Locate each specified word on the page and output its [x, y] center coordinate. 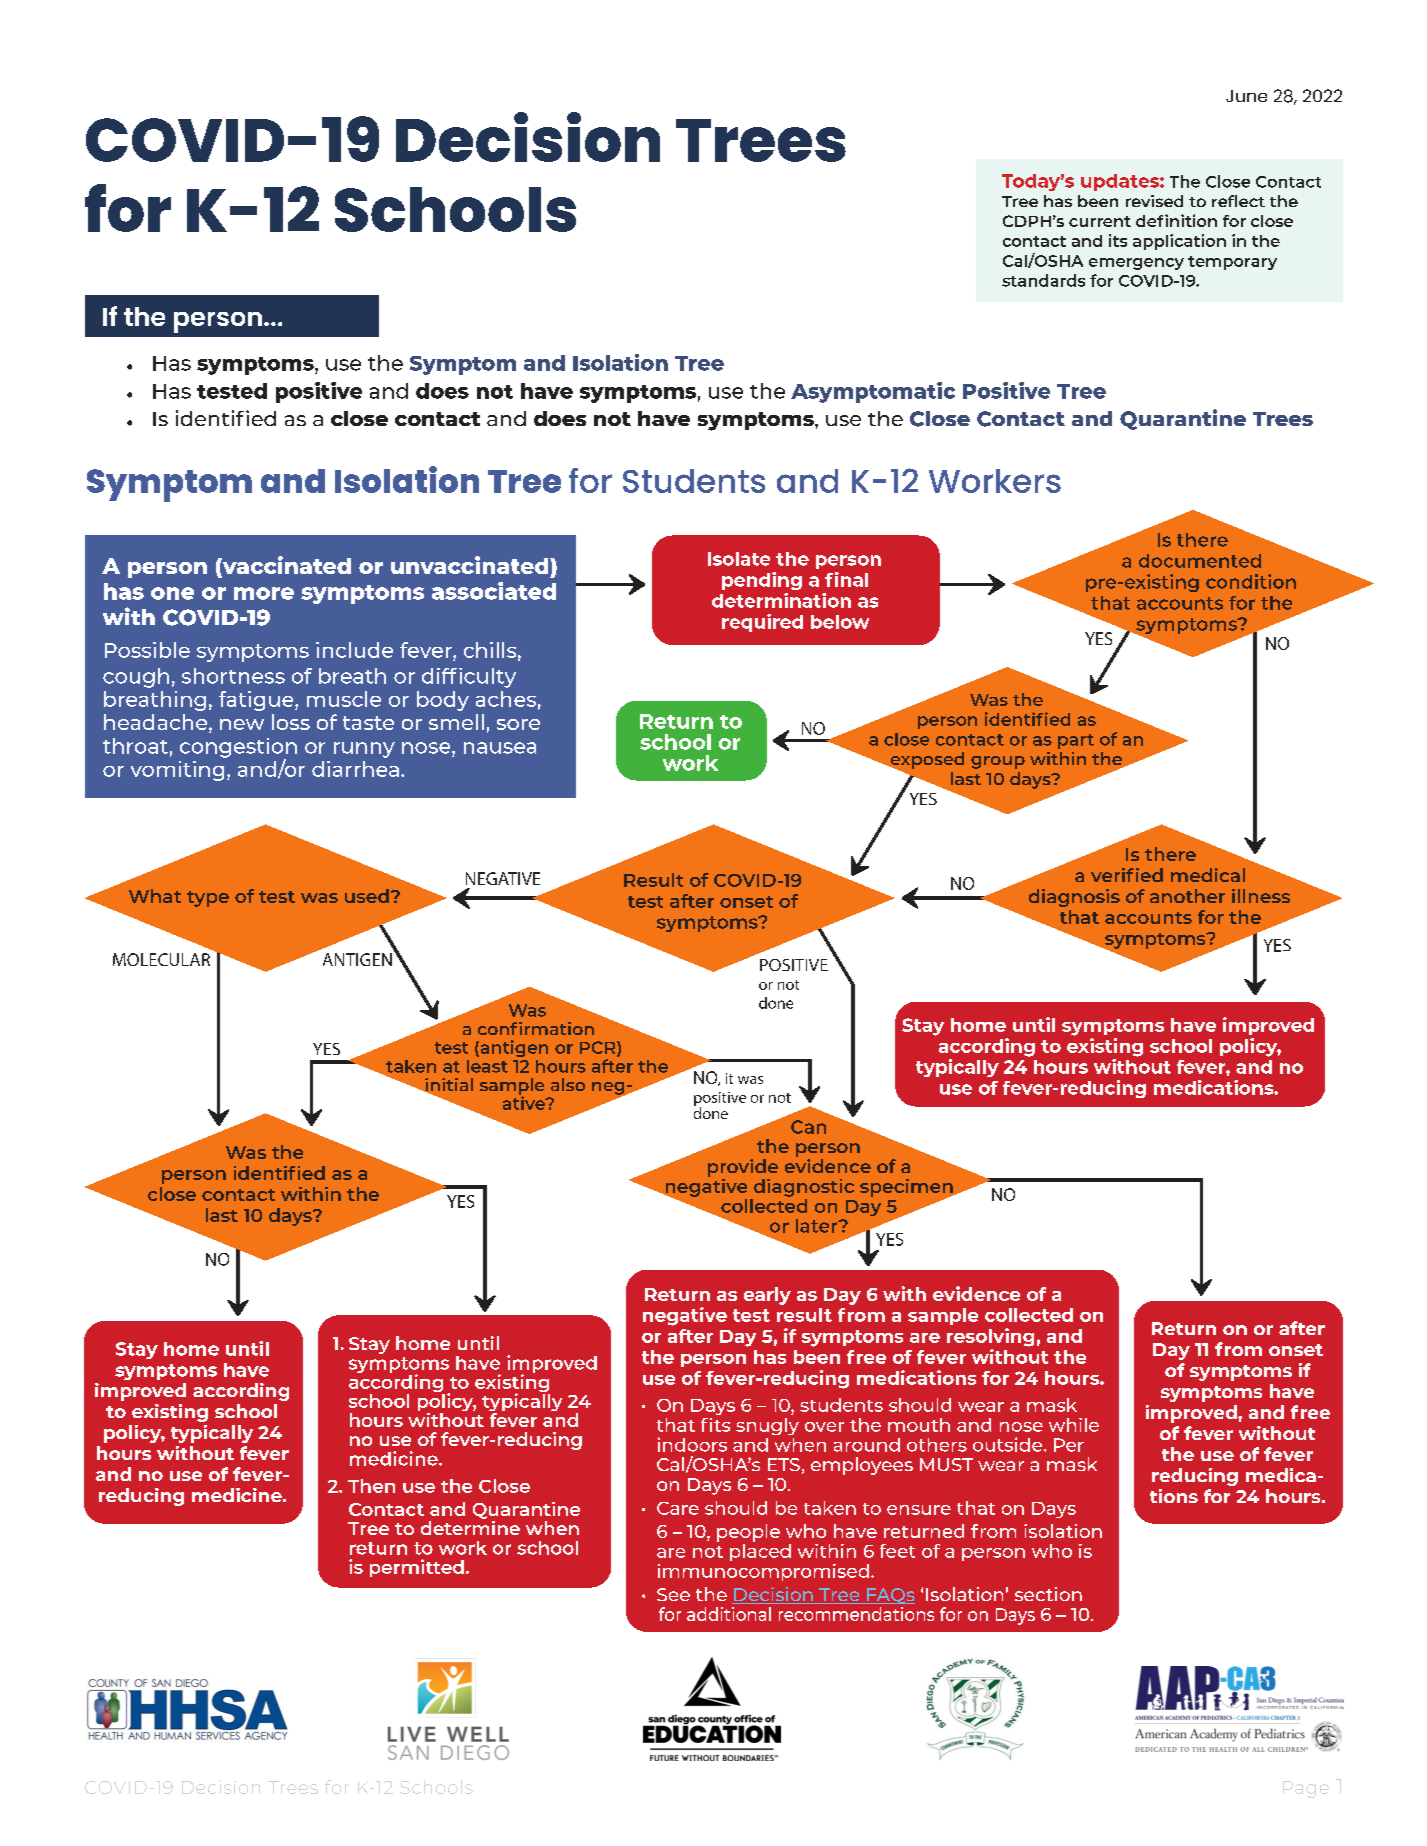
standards [1043, 280]
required [762, 623]
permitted [417, 1568]
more [264, 593]
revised [1154, 201]
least [487, 1066]
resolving [990, 1337]
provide [743, 1168]
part [1076, 741]
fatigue [257, 701]
